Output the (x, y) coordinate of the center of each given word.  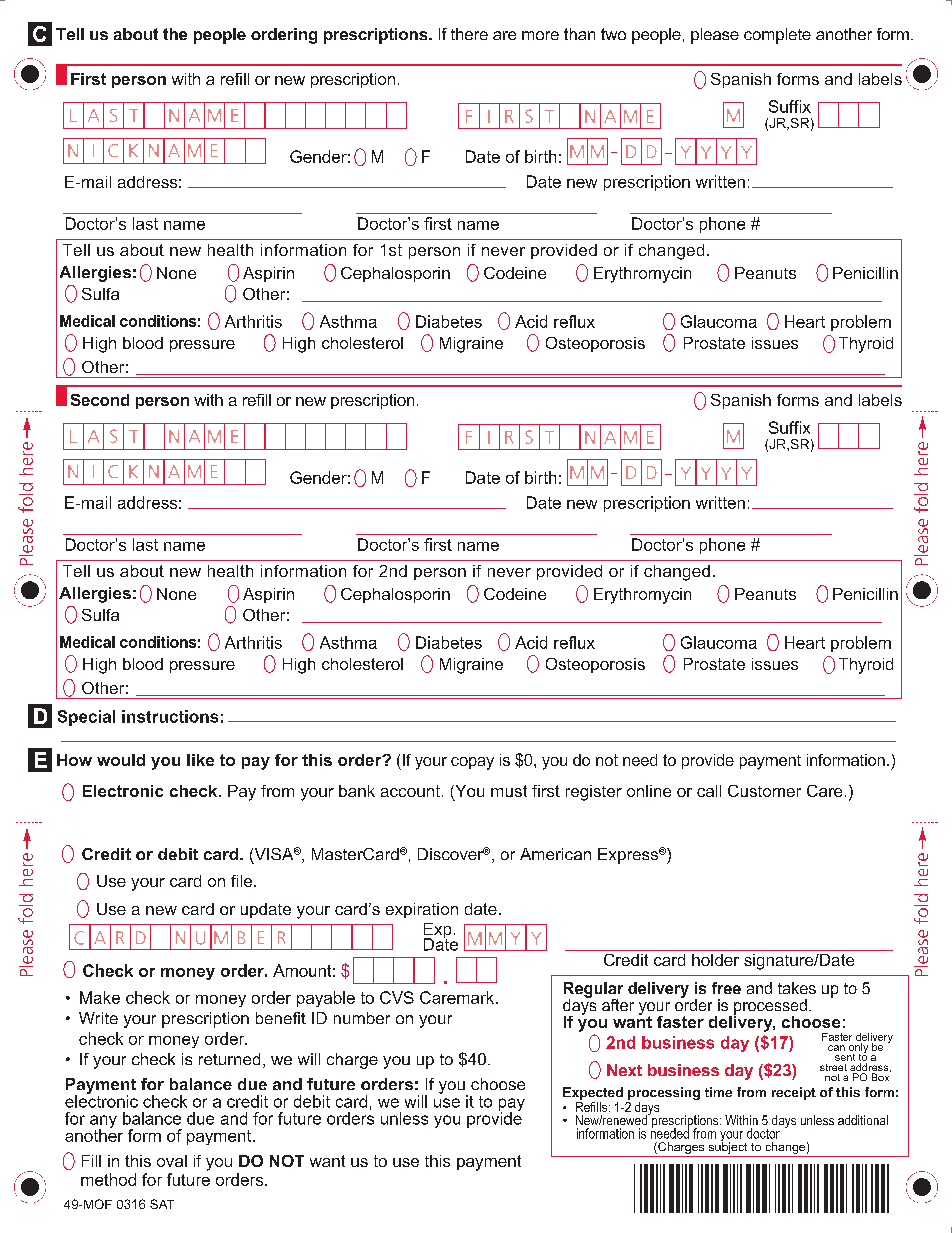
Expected (593, 1093)
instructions (170, 716)
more (540, 35)
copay (472, 763)
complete (777, 36)
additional (863, 1120)
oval (172, 1161)
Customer (764, 791)
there (469, 34)
